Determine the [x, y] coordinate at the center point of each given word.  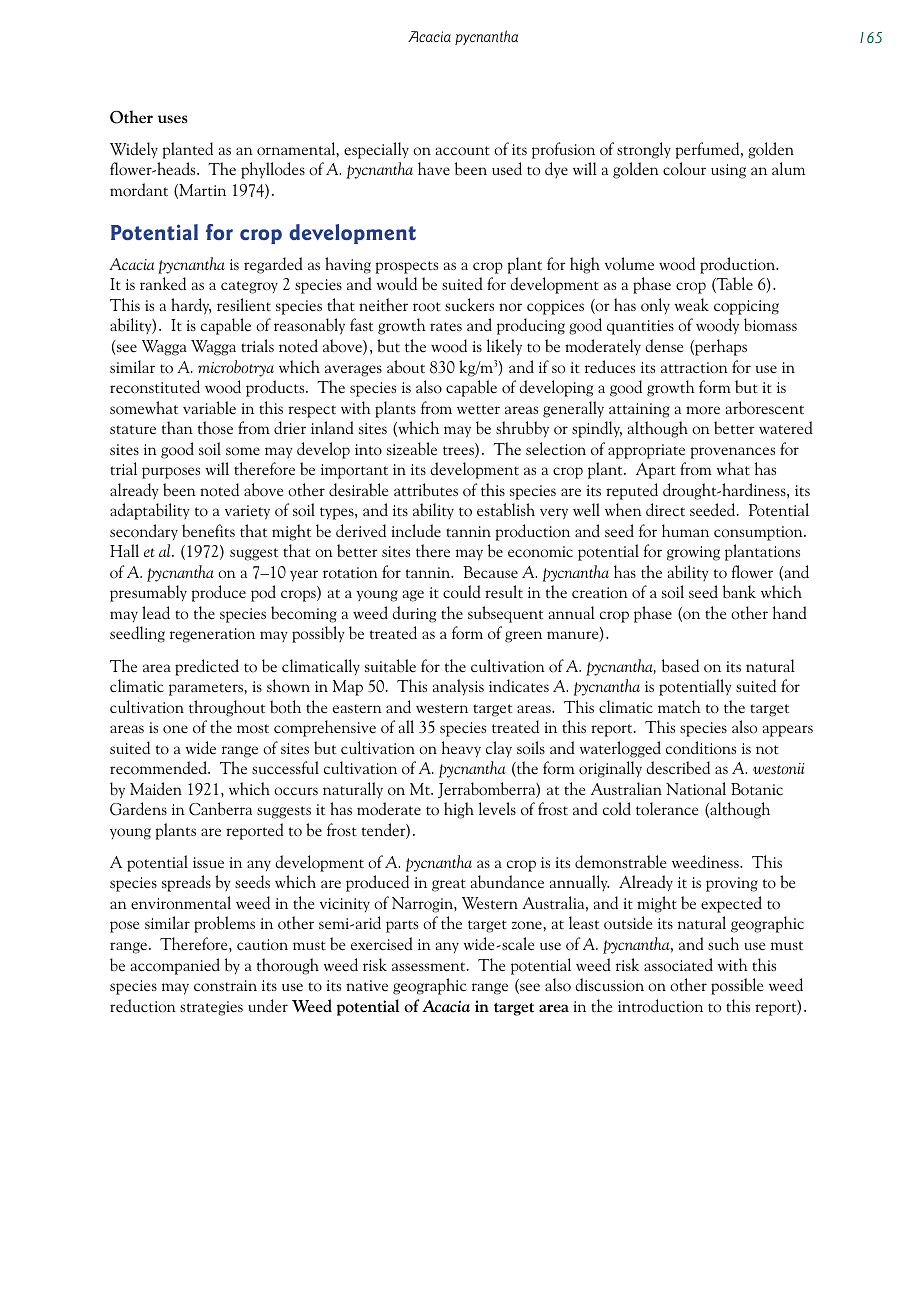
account [463, 151]
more [703, 410]
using [728, 171]
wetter [478, 410]
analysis [458, 687]
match [679, 707]
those [215, 428]
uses [173, 119]
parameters [207, 689]
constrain [225, 986]
